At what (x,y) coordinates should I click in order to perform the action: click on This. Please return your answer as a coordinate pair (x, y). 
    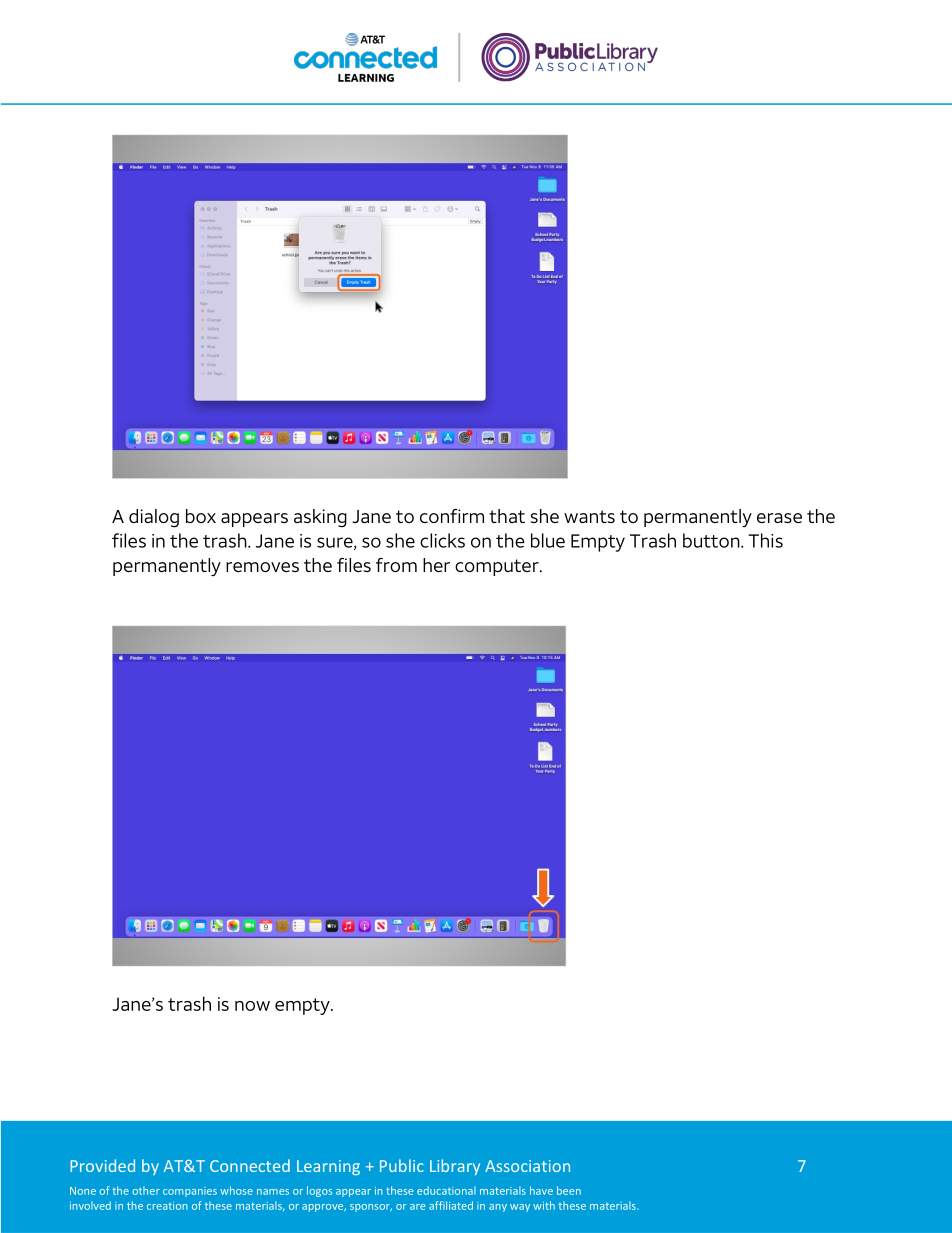
    Looking at the image, I should click on (765, 540).
